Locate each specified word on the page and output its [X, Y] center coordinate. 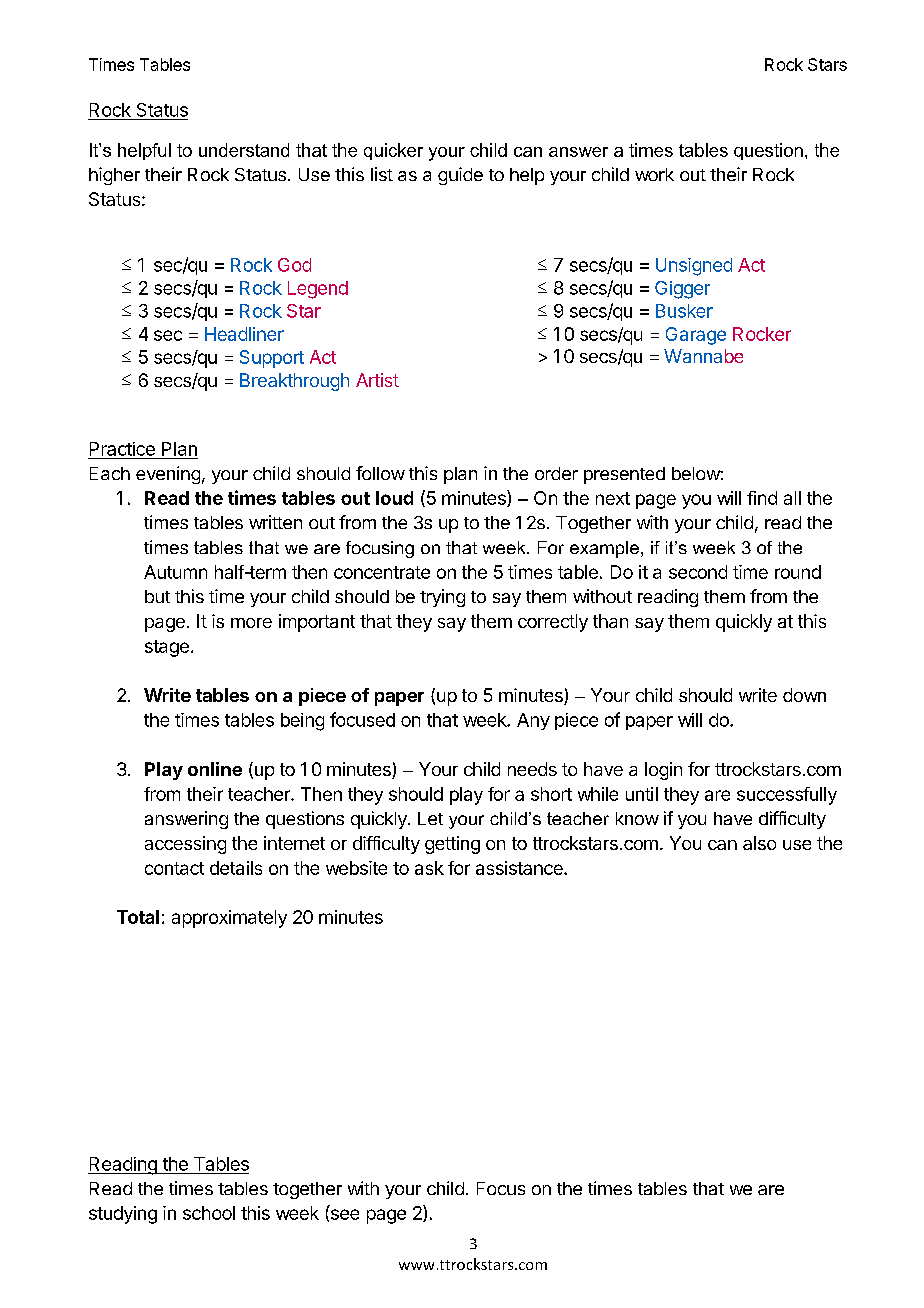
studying [123, 1215]
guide [460, 176]
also [759, 843]
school [209, 1213]
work [654, 174]
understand [244, 150]
